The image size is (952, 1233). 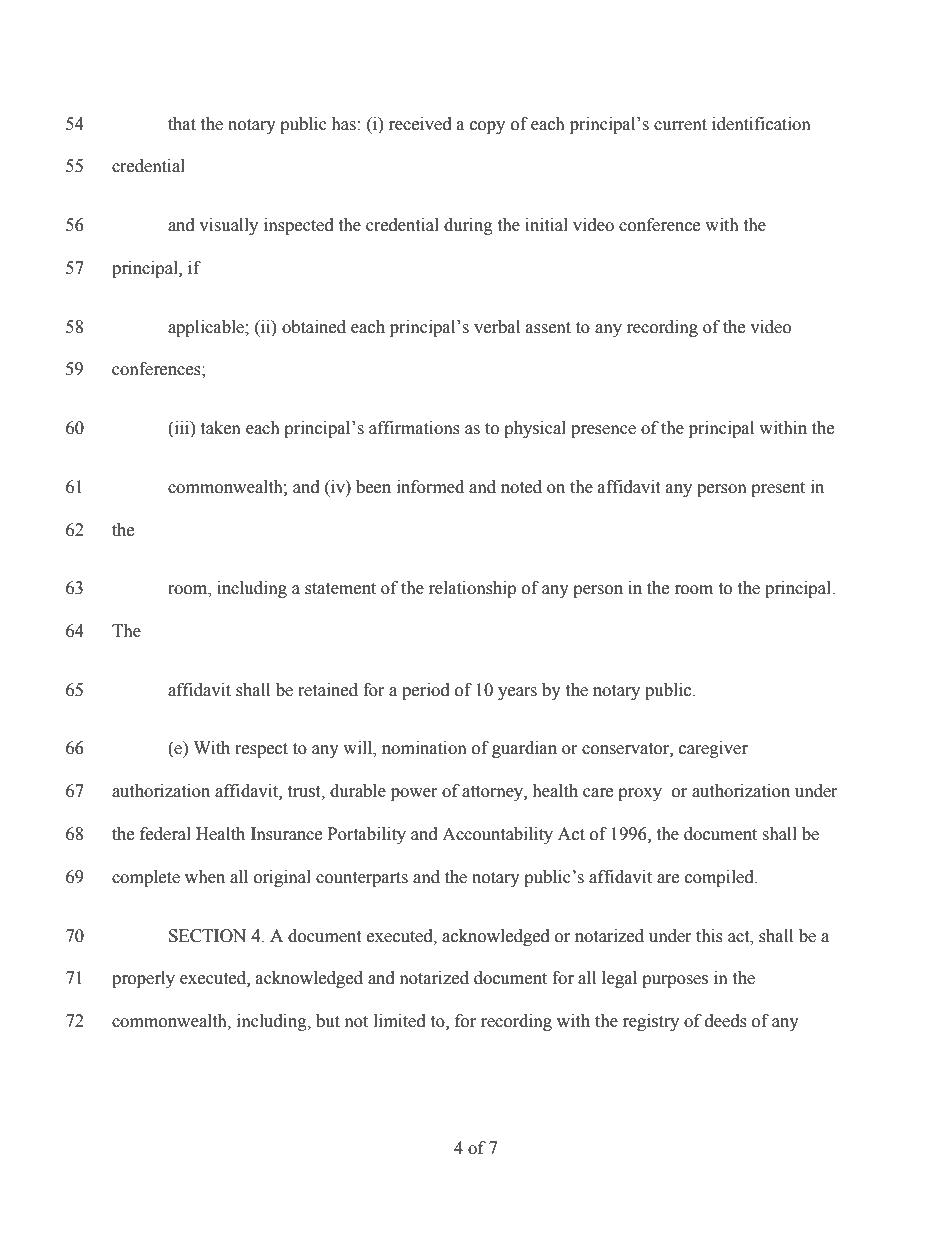 I want to click on that, so click(x=182, y=124).
